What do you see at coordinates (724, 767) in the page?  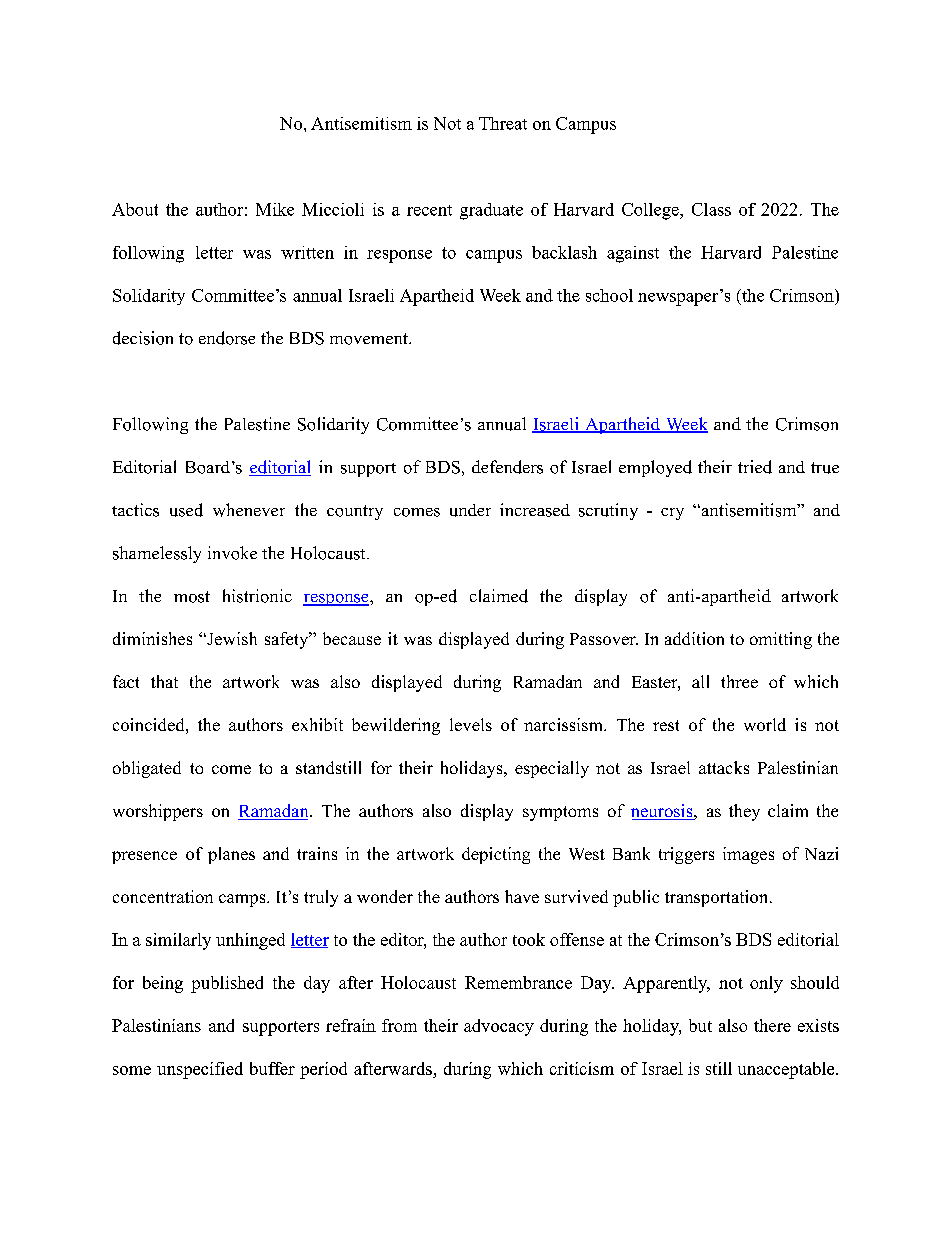 I see `attacks` at bounding box center [724, 767].
